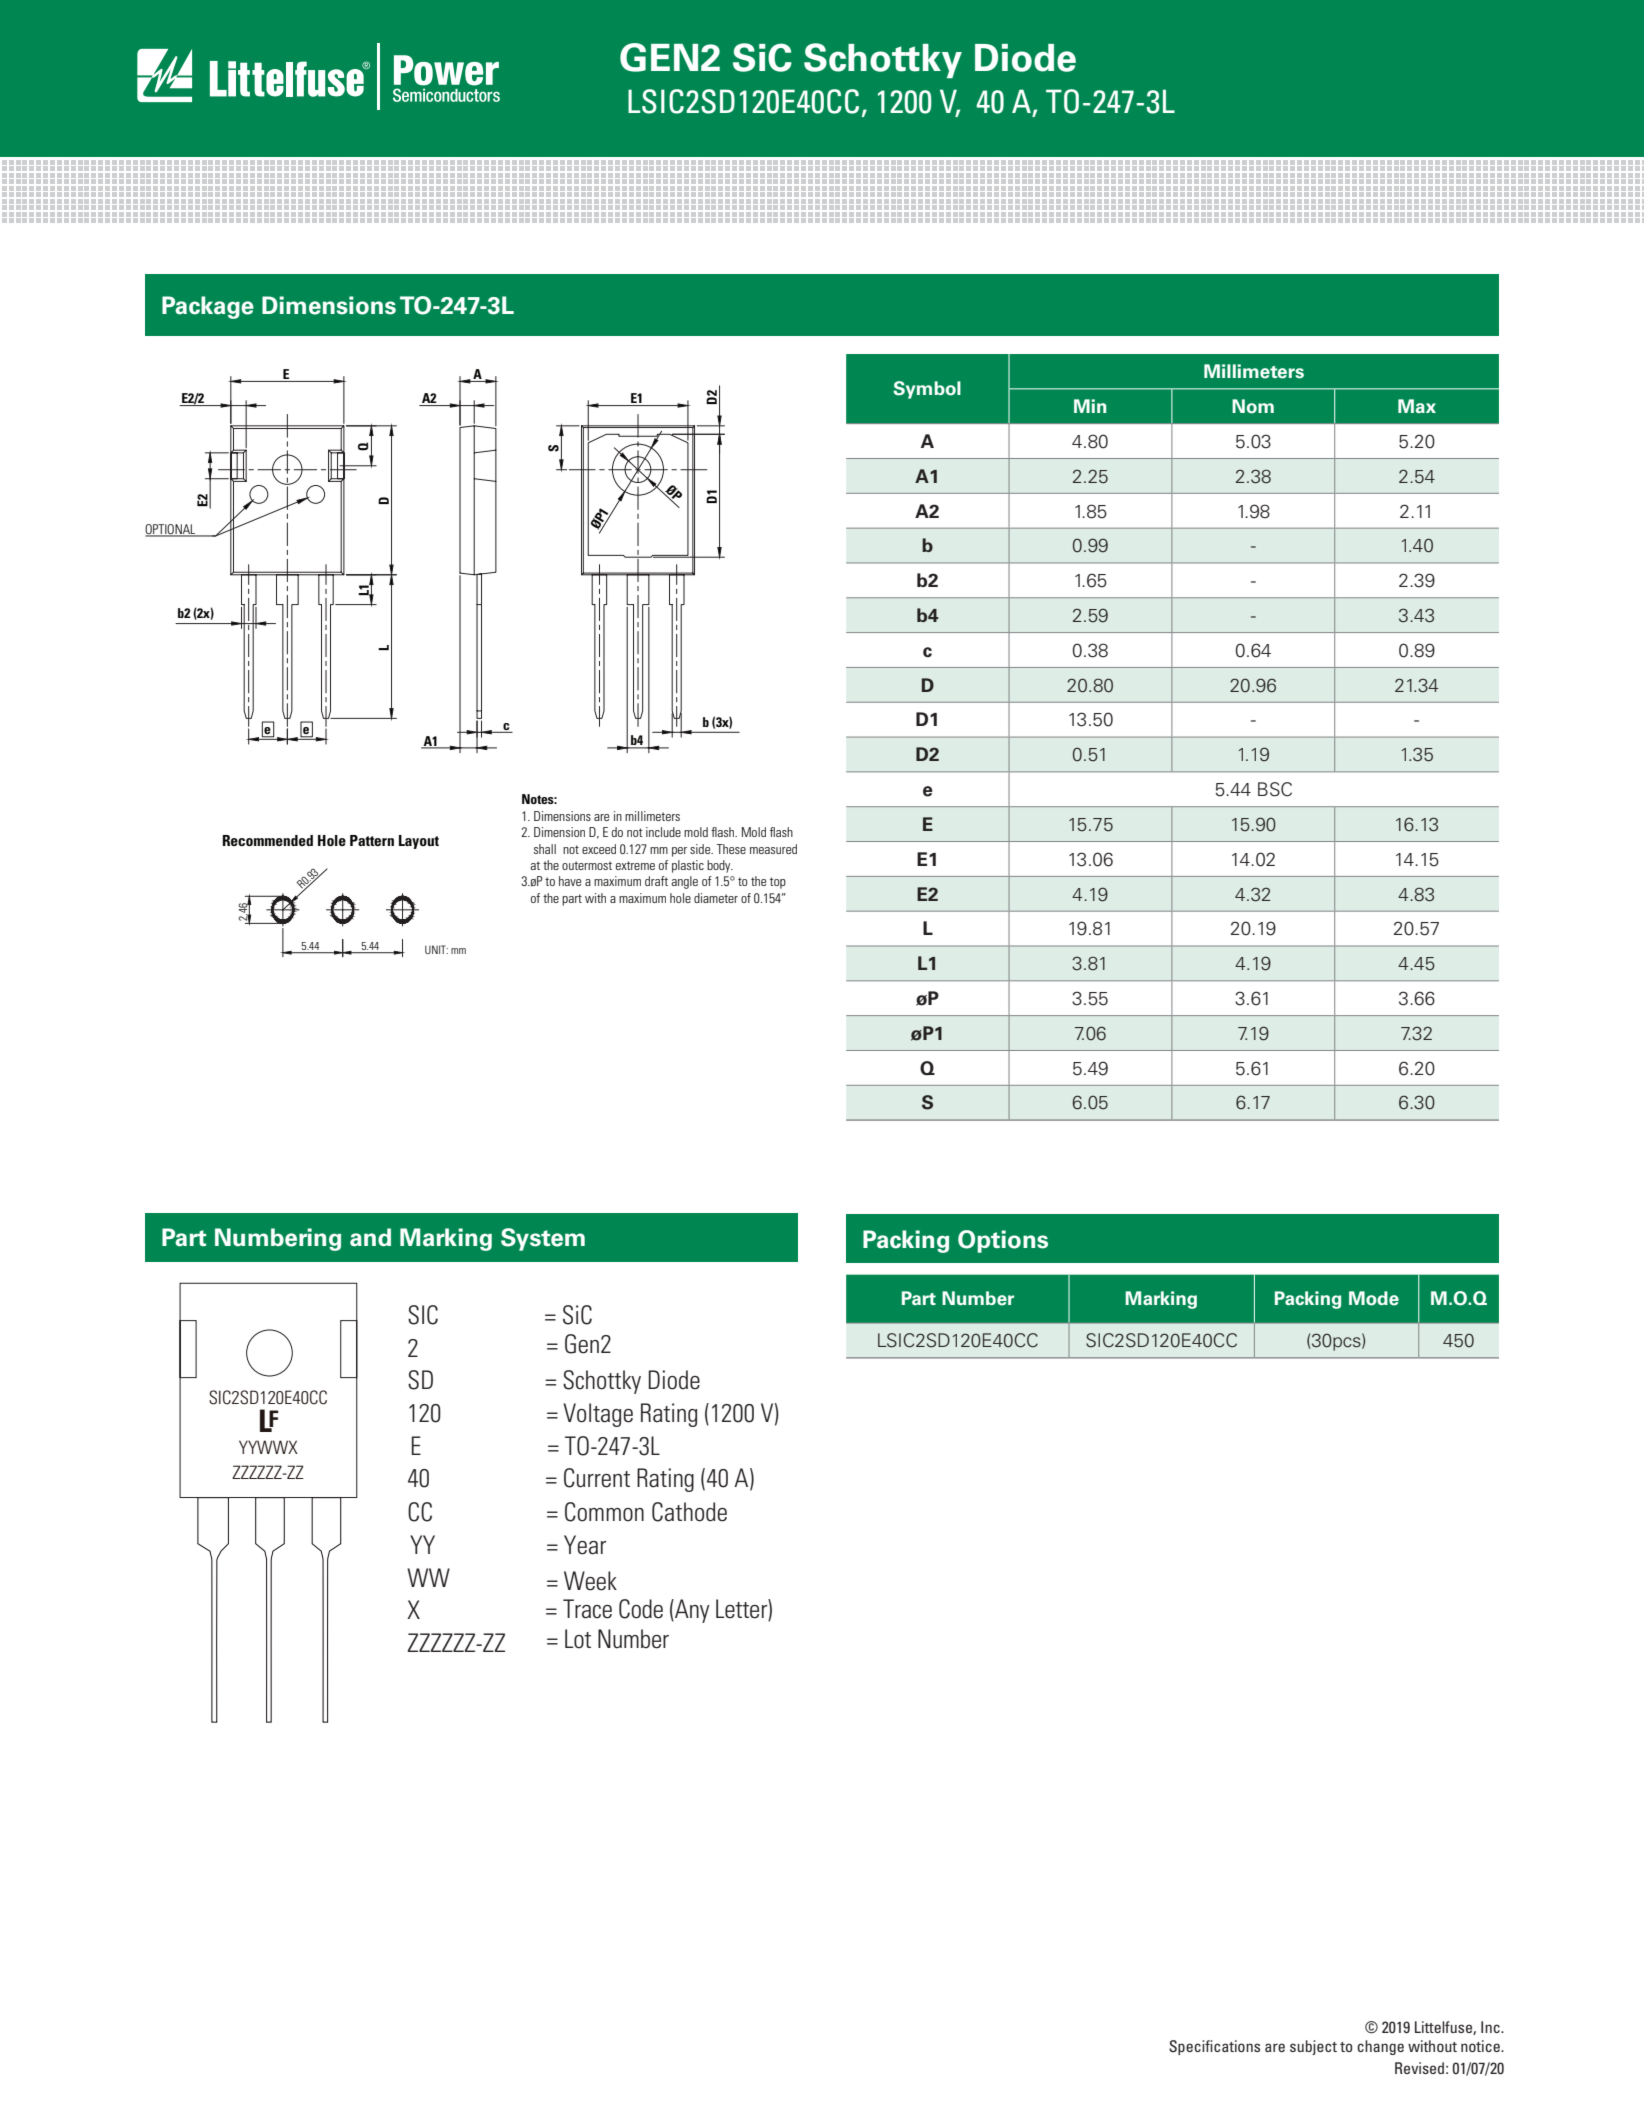 This screenshot has height=2128, width=1644. I want to click on Symbol, so click(927, 390).
